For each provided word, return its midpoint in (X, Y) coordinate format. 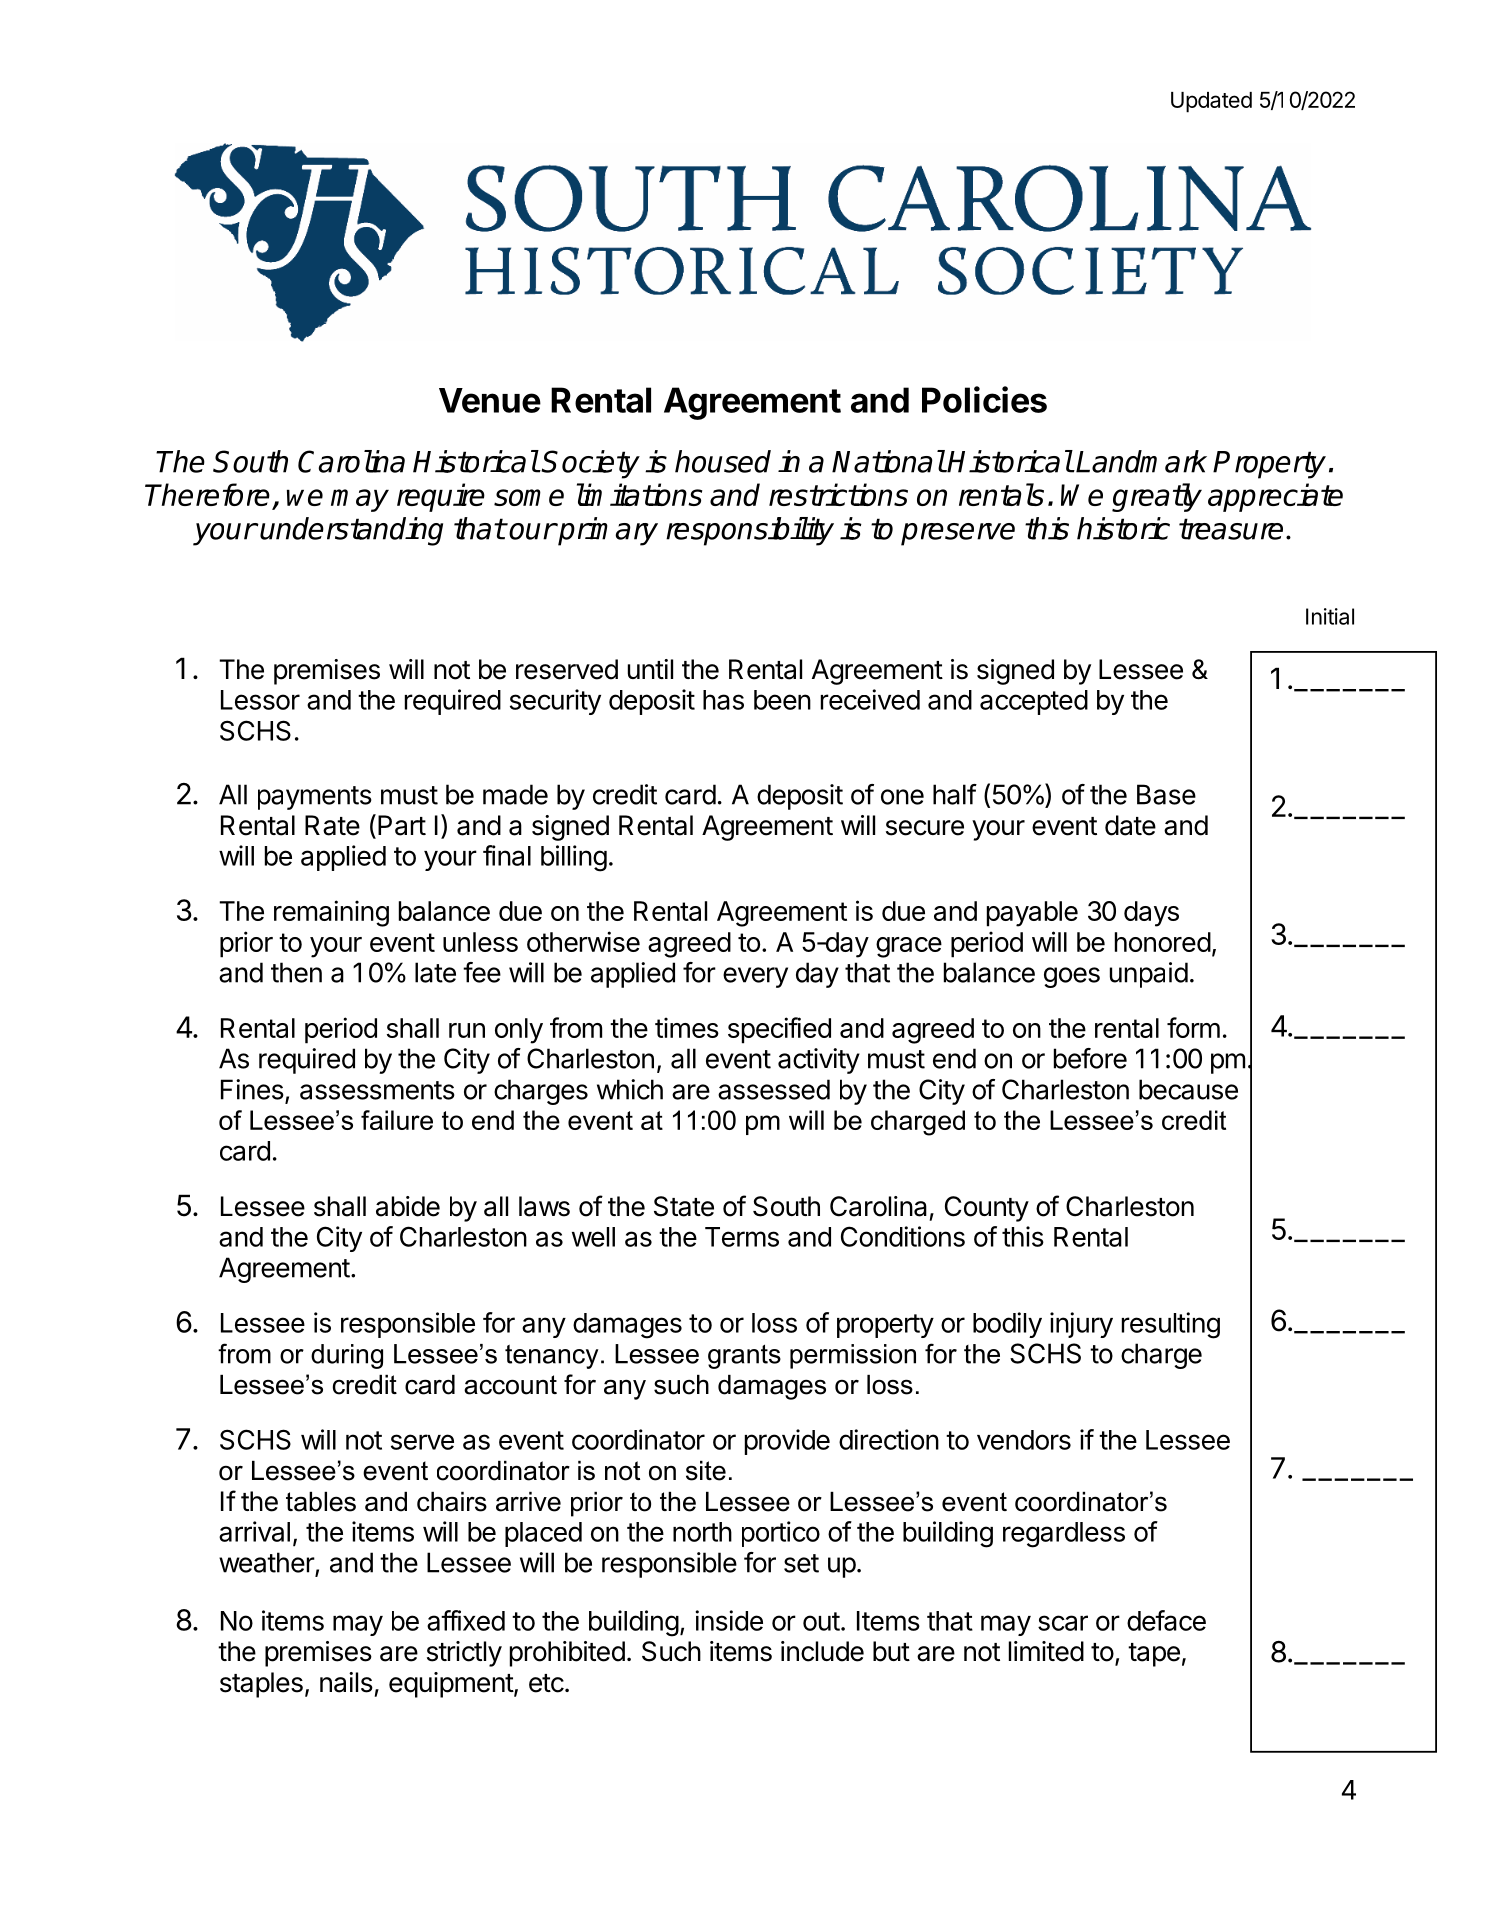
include (822, 1651)
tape (1154, 1655)
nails (346, 1682)
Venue (490, 400)
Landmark (1141, 461)
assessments (377, 1090)
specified (779, 1030)
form (1193, 1027)
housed (723, 461)
